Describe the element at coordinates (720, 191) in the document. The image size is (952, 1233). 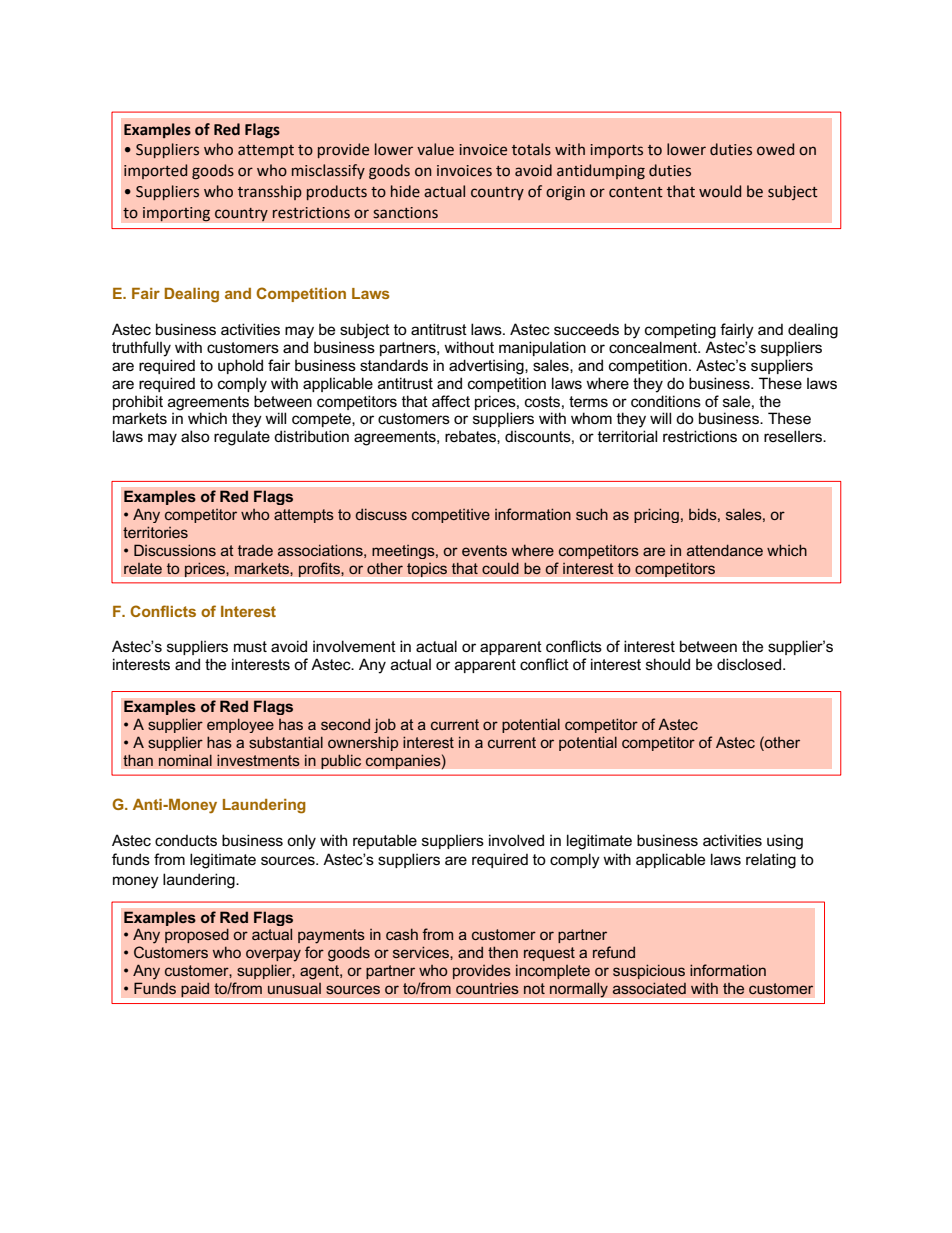
I see `would` at that location.
